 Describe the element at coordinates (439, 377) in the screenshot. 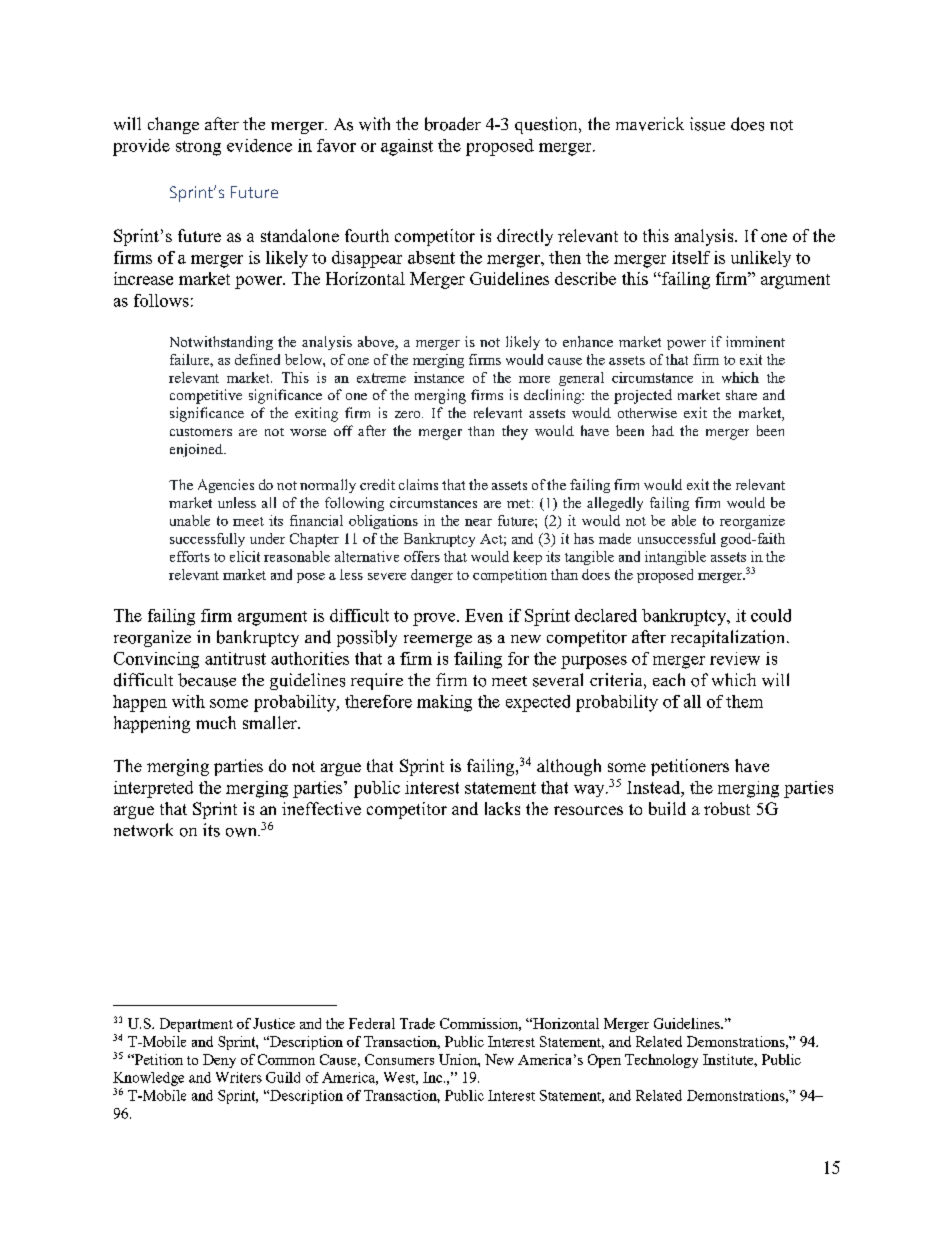

I see `instance` at that location.
